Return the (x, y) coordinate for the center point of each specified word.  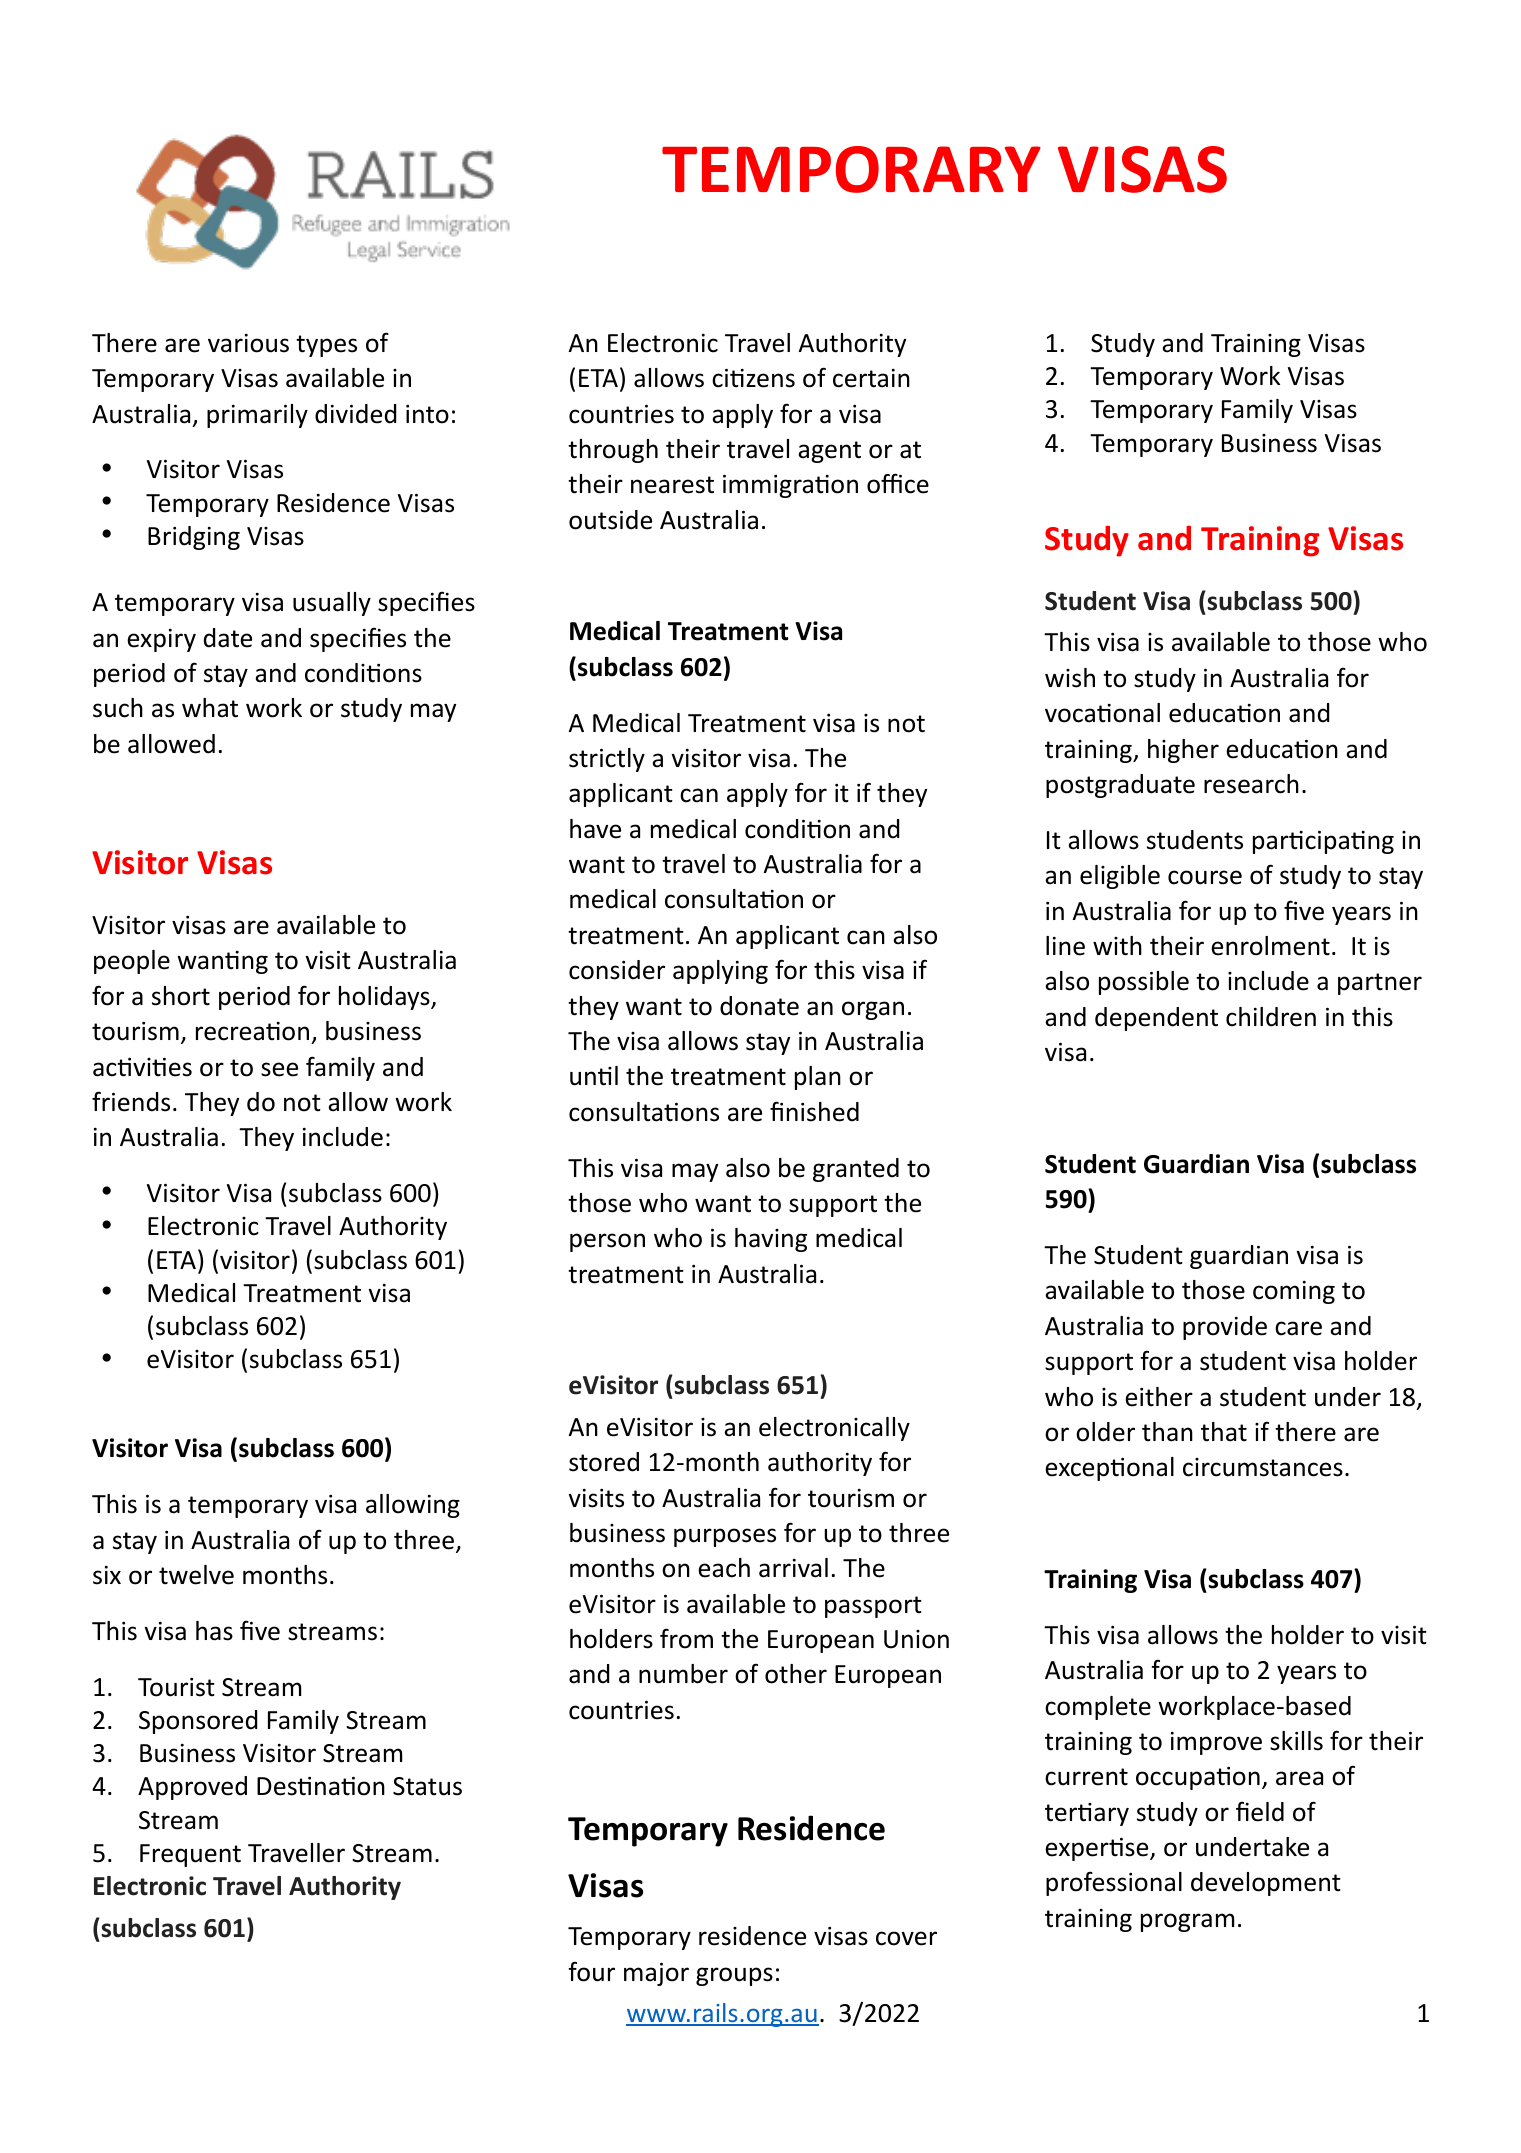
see (279, 1069)
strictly (607, 760)
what (210, 708)
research (1251, 784)
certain (871, 378)
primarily (257, 416)
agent (829, 452)
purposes (725, 1537)
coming (1294, 1292)
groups (734, 1976)
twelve (196, 1575)
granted (856, 1170)
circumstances (1263, 1467)
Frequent (190, 1855)
